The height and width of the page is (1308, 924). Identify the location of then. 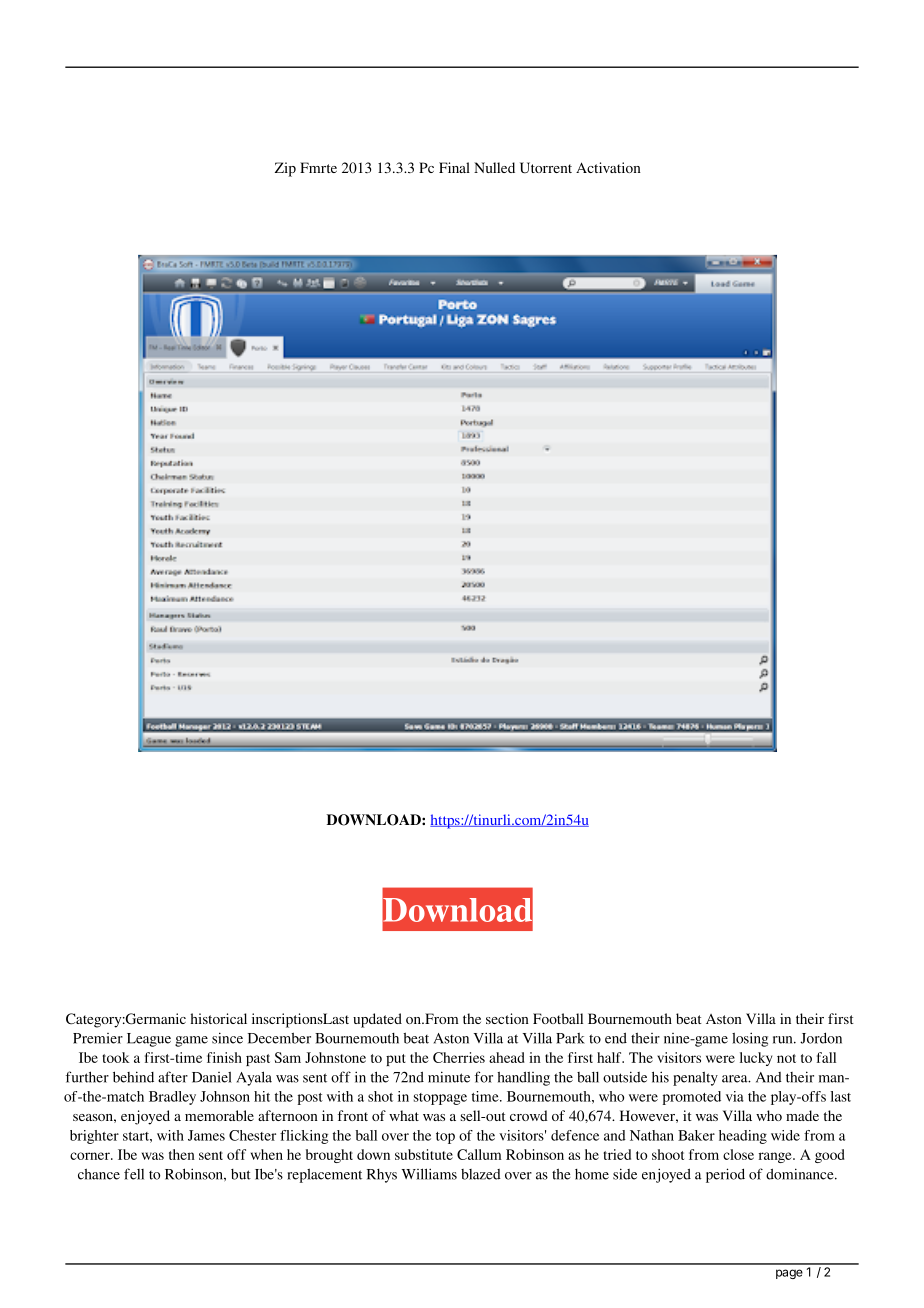
(182, 1154).
